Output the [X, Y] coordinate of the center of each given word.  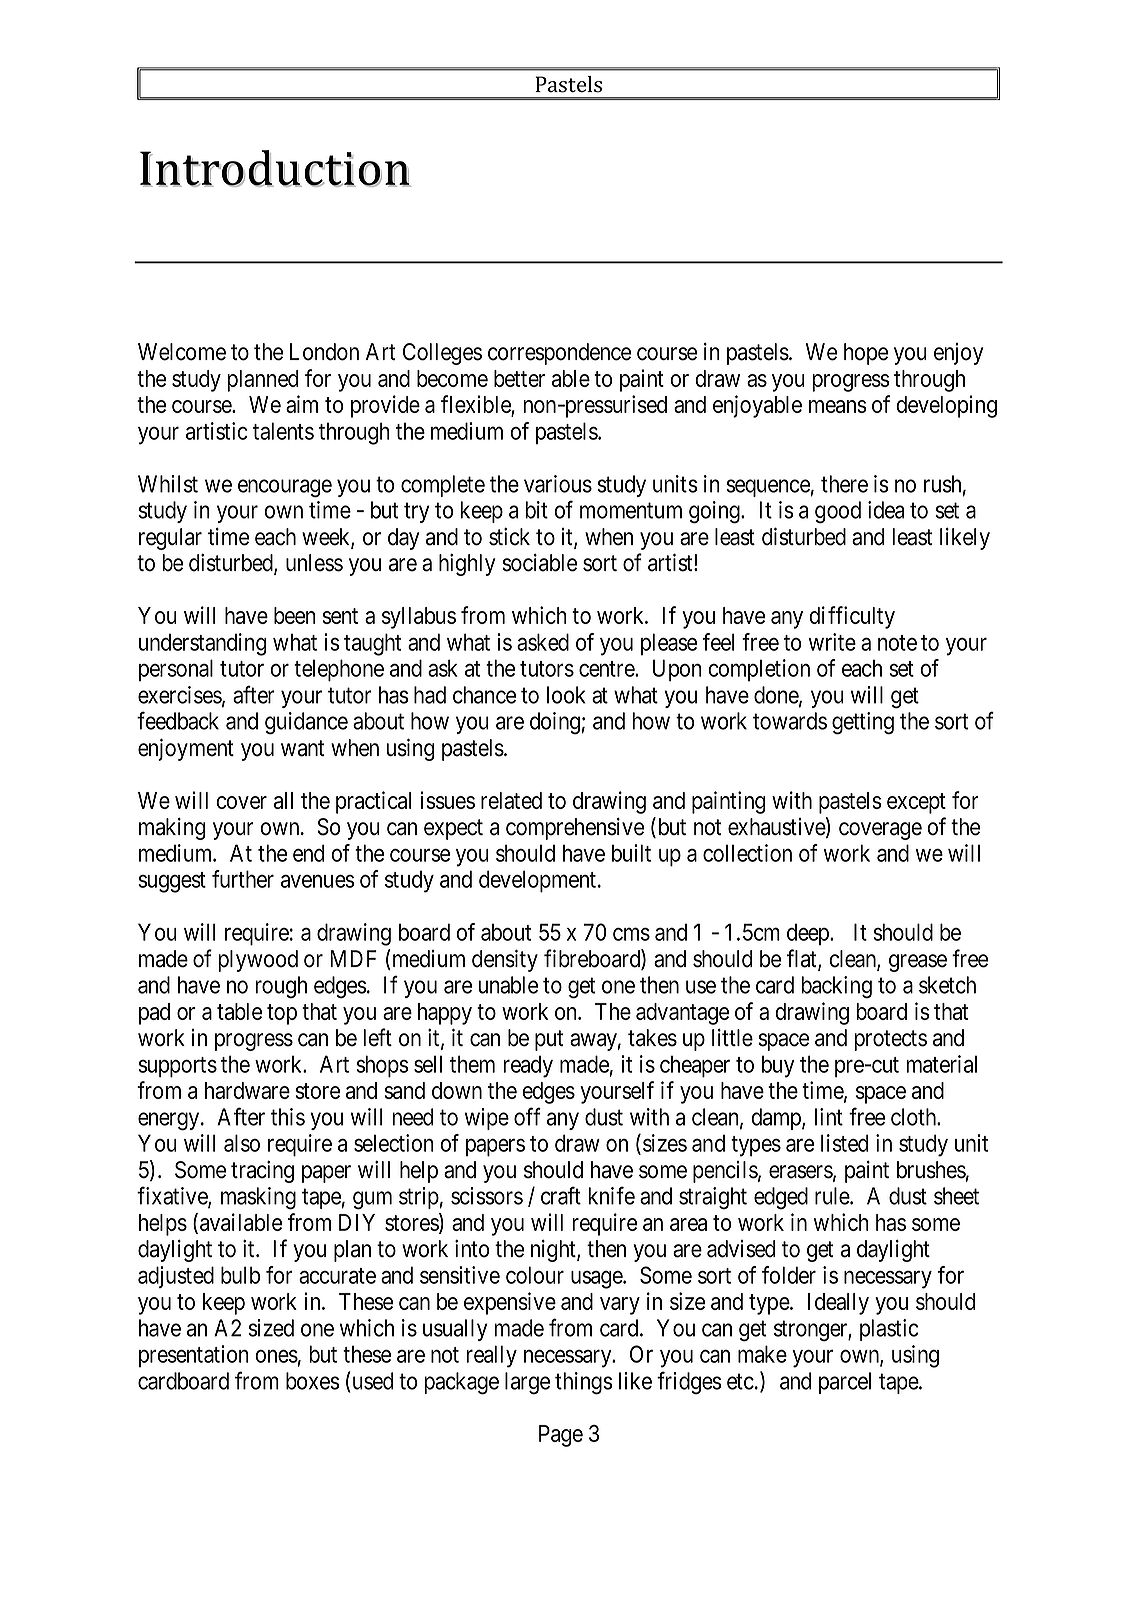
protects [890, 1040]
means [838, 406]
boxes [313, 1381]
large [527, 1383]
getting [863, 723]
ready [528, 1067]
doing [555, 723]
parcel [845, 1383]
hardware [247, 1090]
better [519, 378]
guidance [306, 723]
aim [302, 404]
